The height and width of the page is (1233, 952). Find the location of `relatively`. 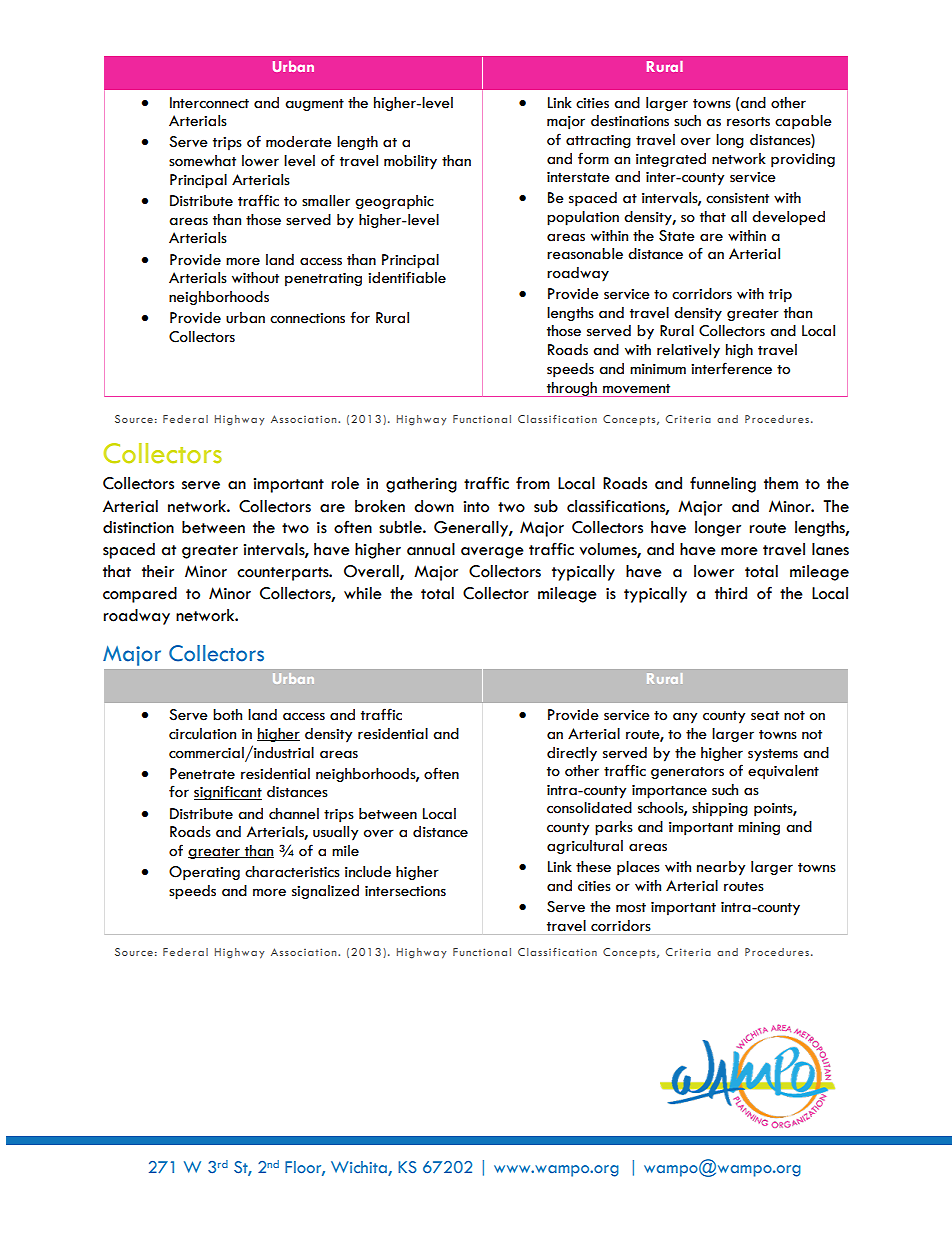

relatively is located at coordinates (688, 351).
